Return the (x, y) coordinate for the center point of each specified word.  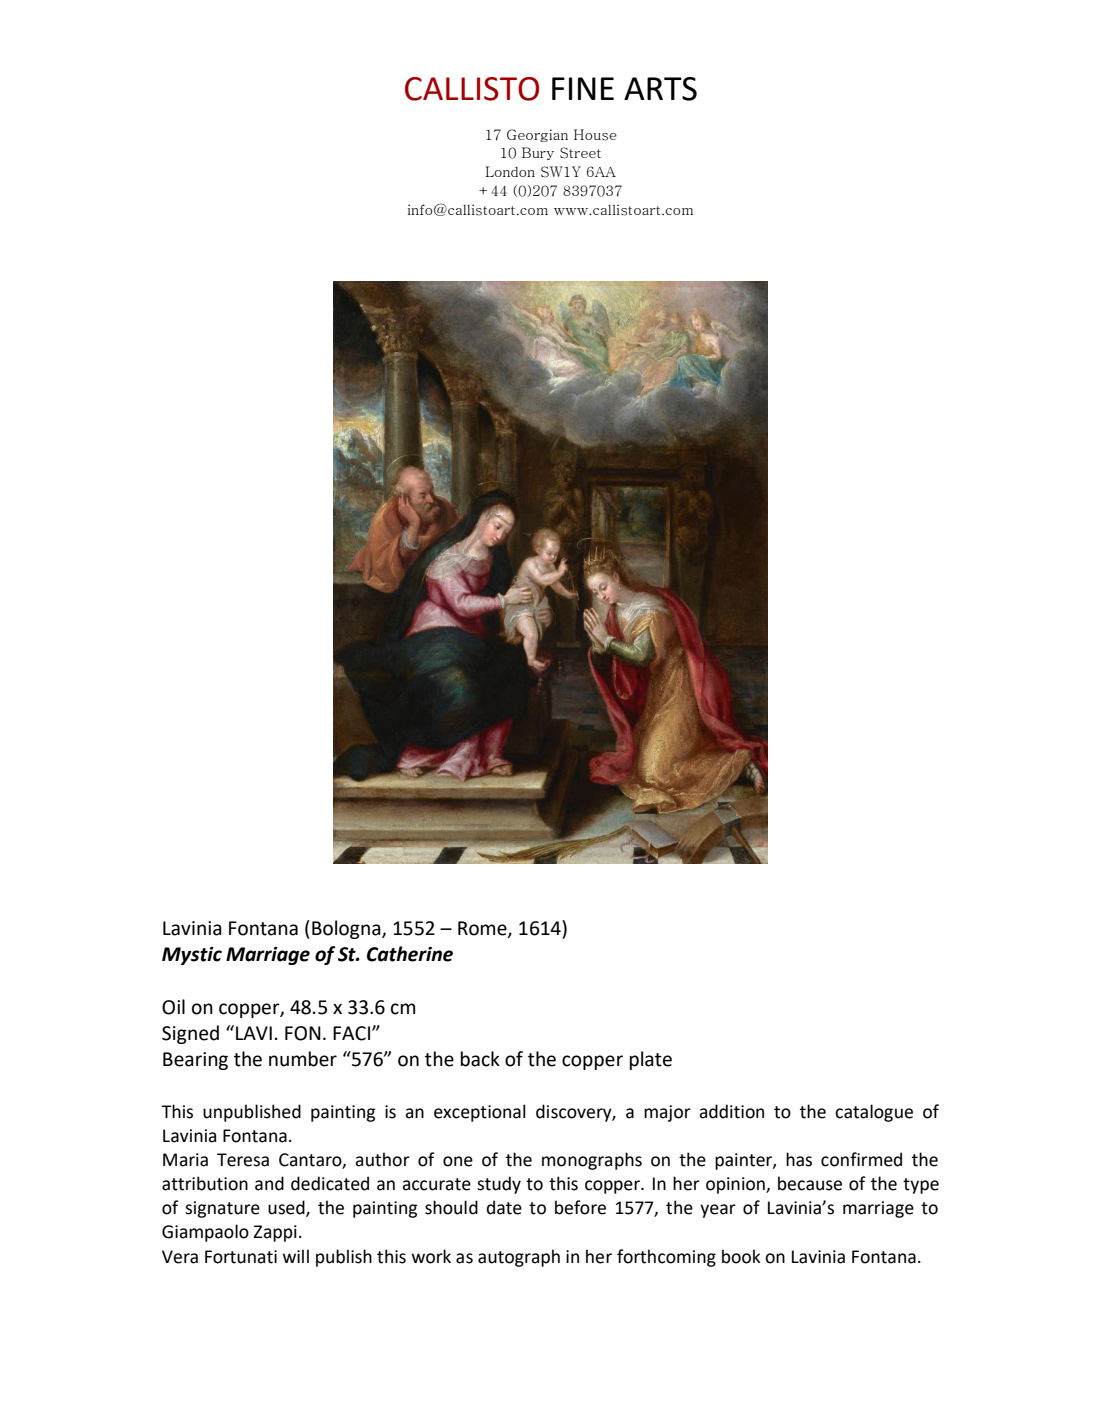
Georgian (537, 135)
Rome (483, 929)
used (287, 1208)
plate (651, 1060)
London (510, 171)
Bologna (347, 929)
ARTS (660, 89)
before (580, 1207)
